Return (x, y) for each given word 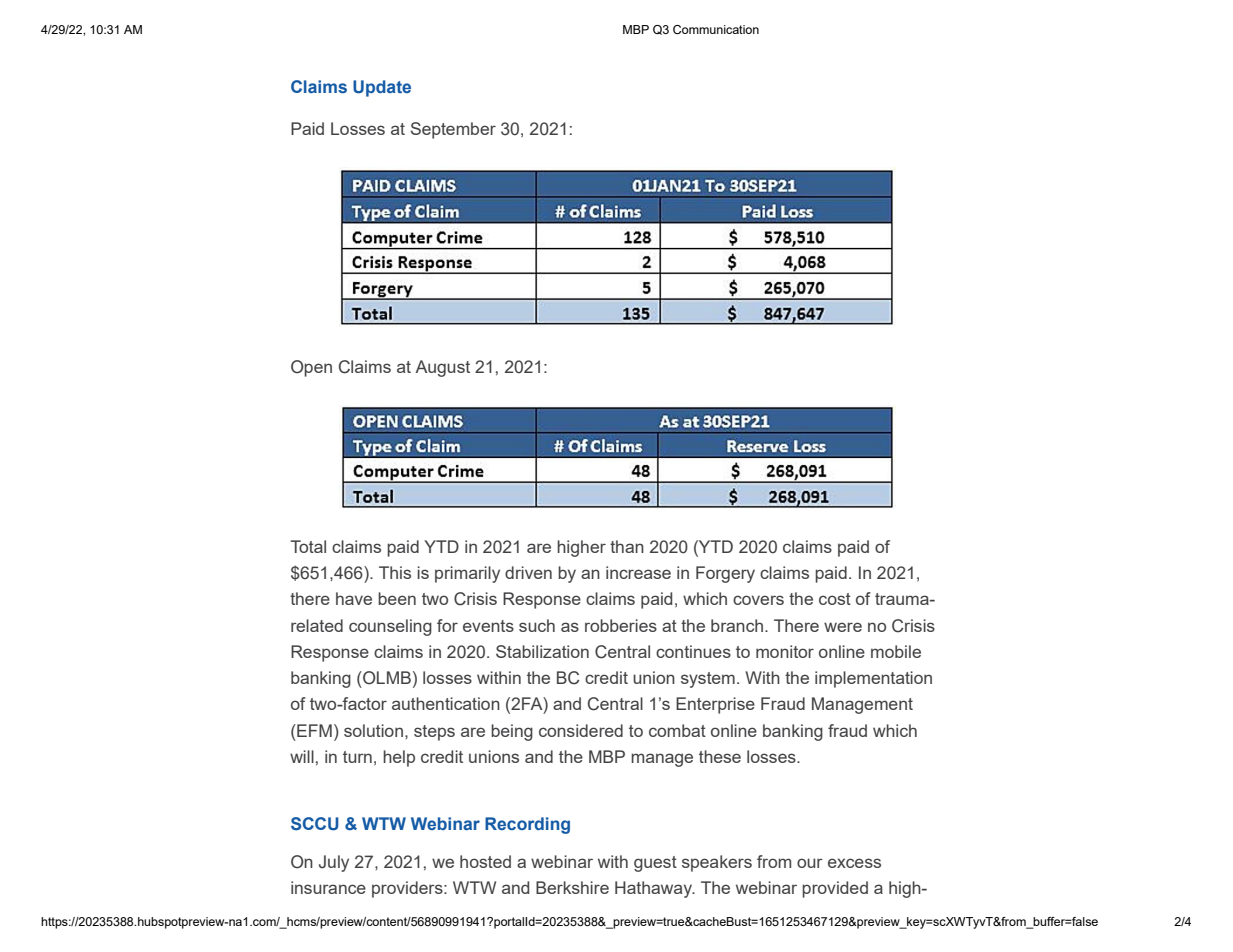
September (453, 130)
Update (382, 88)
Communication (716, 29)
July (334, 863)
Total (308, 546)
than (627, 546)
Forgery (725, 574)
